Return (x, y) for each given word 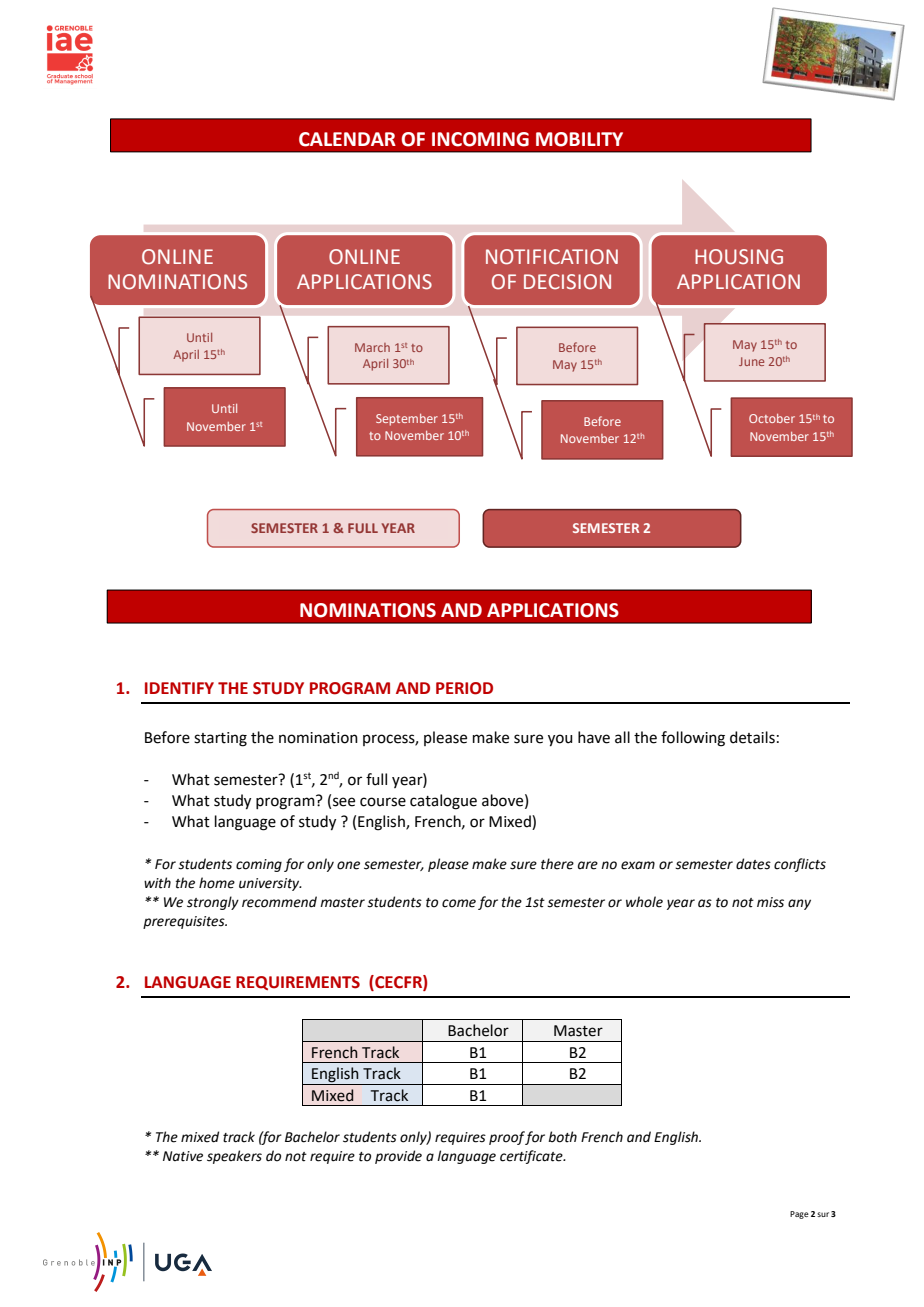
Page (799, 1215)
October (772, 418)
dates (753, 864)
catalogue (443, 802)
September (407, 420)
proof (507, 1138)
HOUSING (739, 257)
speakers (234, 1157)
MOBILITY (579, 139)
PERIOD (464, 688)
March (372, 347)
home (217, 883)
